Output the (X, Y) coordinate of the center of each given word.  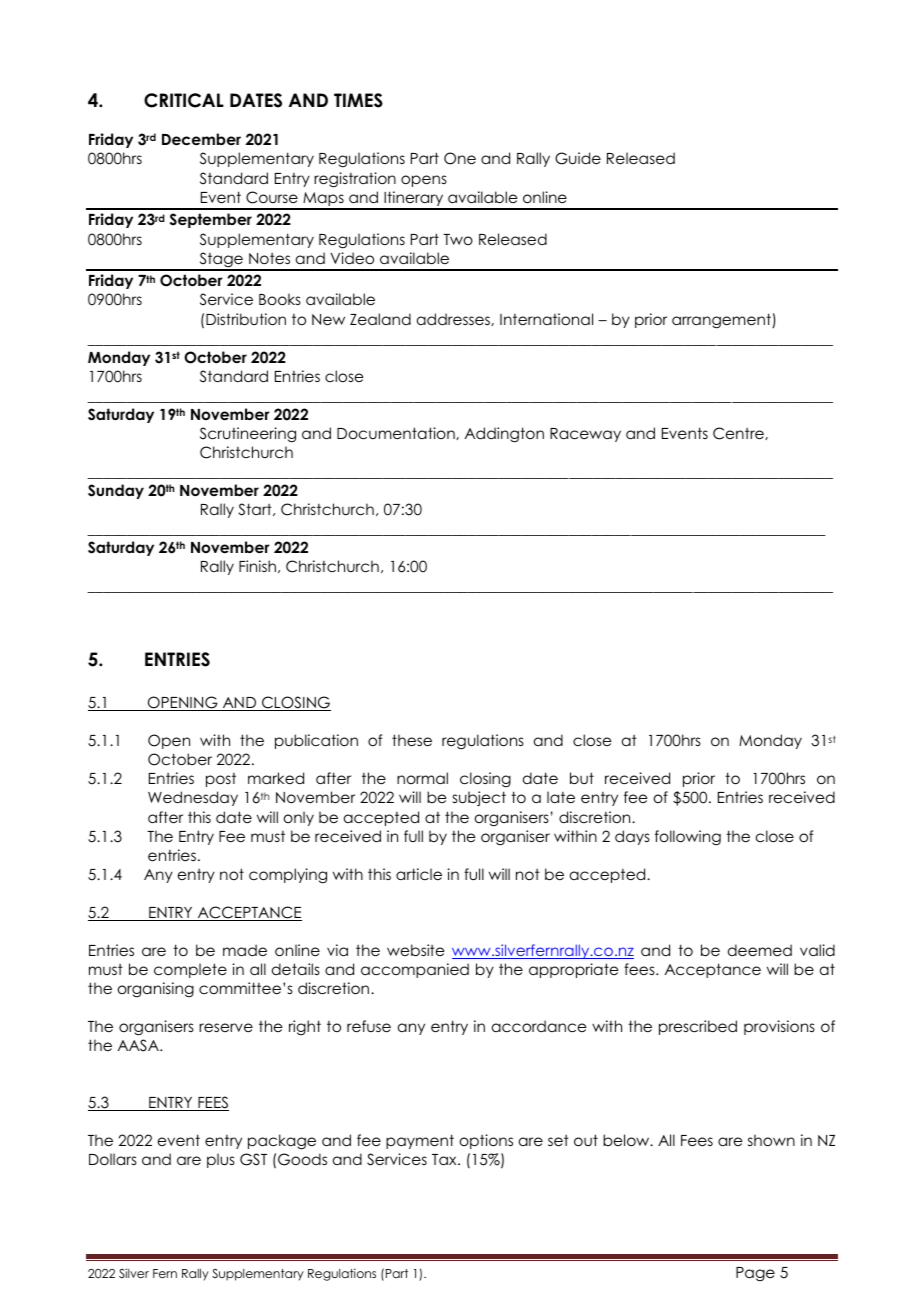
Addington (504, 435)
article (419, 874)
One (460, 158)
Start (256, 509)
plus (221, 1160)
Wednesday (193, 798)
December (201, 139)
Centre (739, 433)
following (688, 838)
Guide (578, 158)
